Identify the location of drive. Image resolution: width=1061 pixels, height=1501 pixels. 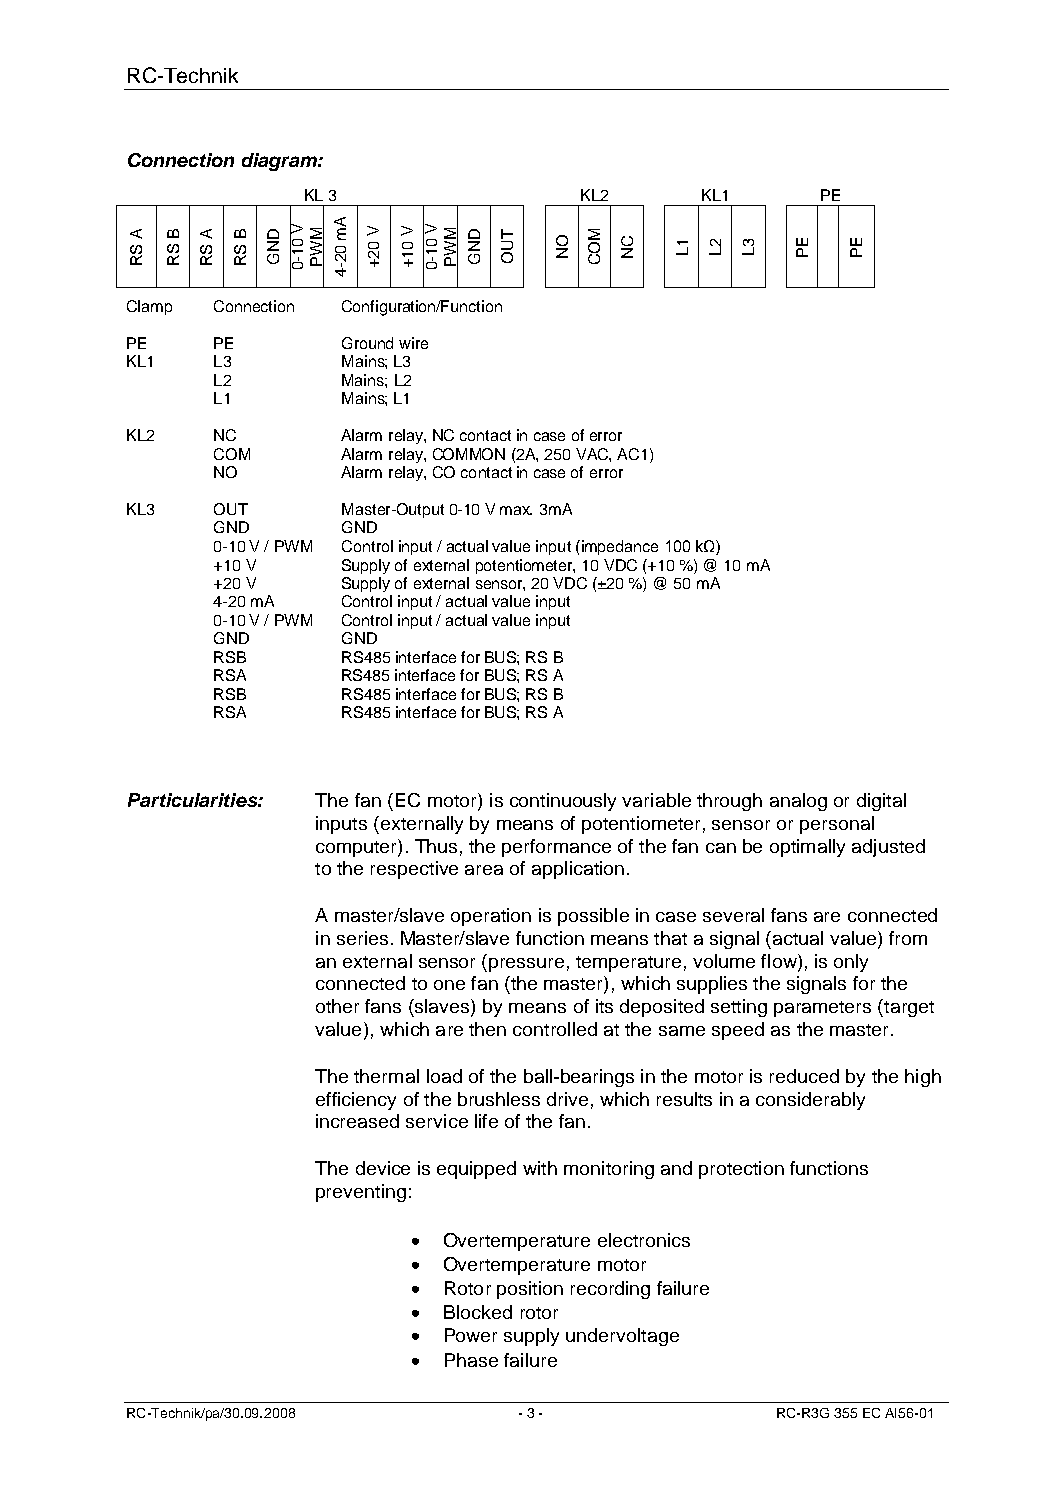
(567, 1099).
